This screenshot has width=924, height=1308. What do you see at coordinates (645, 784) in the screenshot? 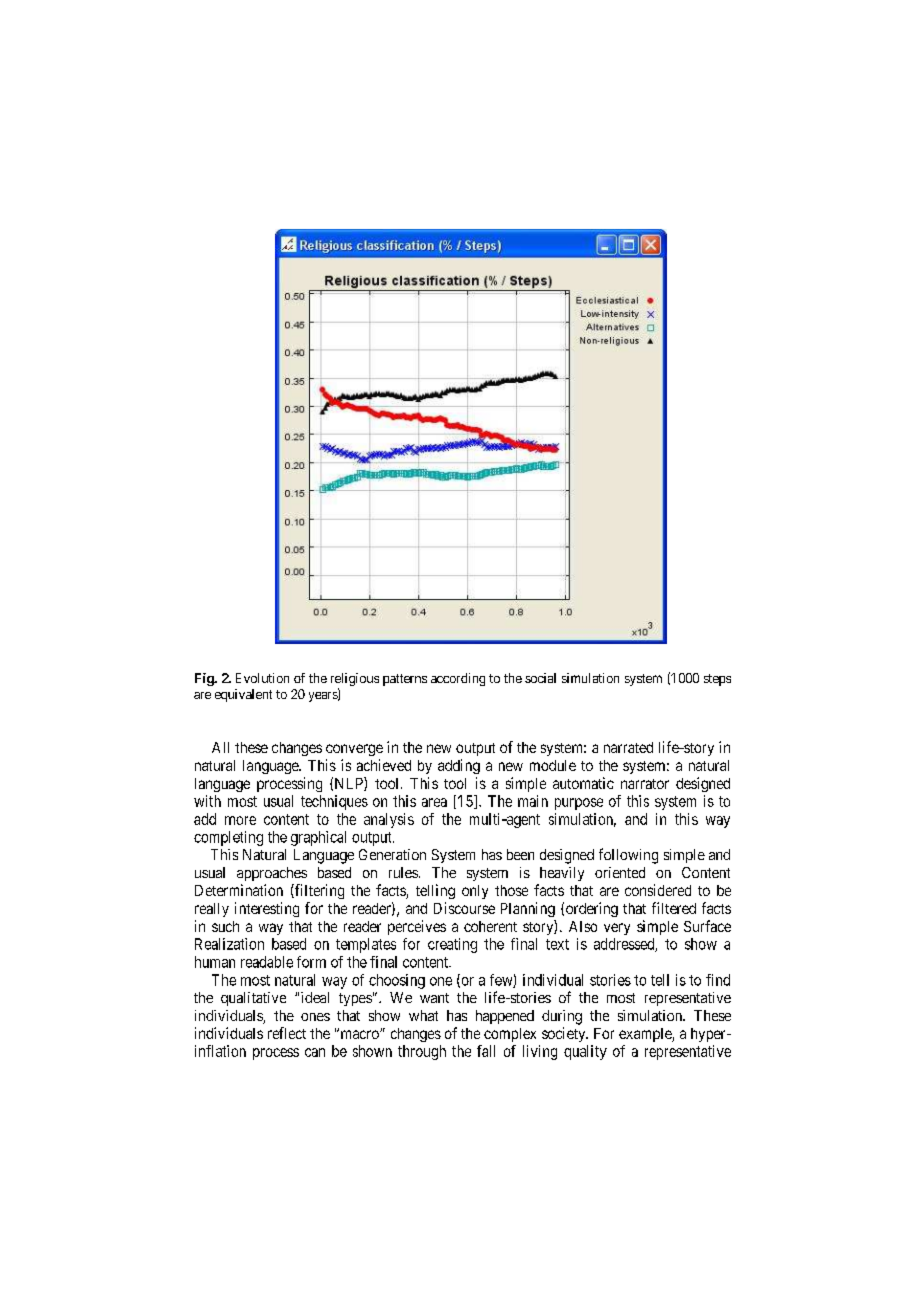
I see `narrator` at bounding box center [645, 784].
